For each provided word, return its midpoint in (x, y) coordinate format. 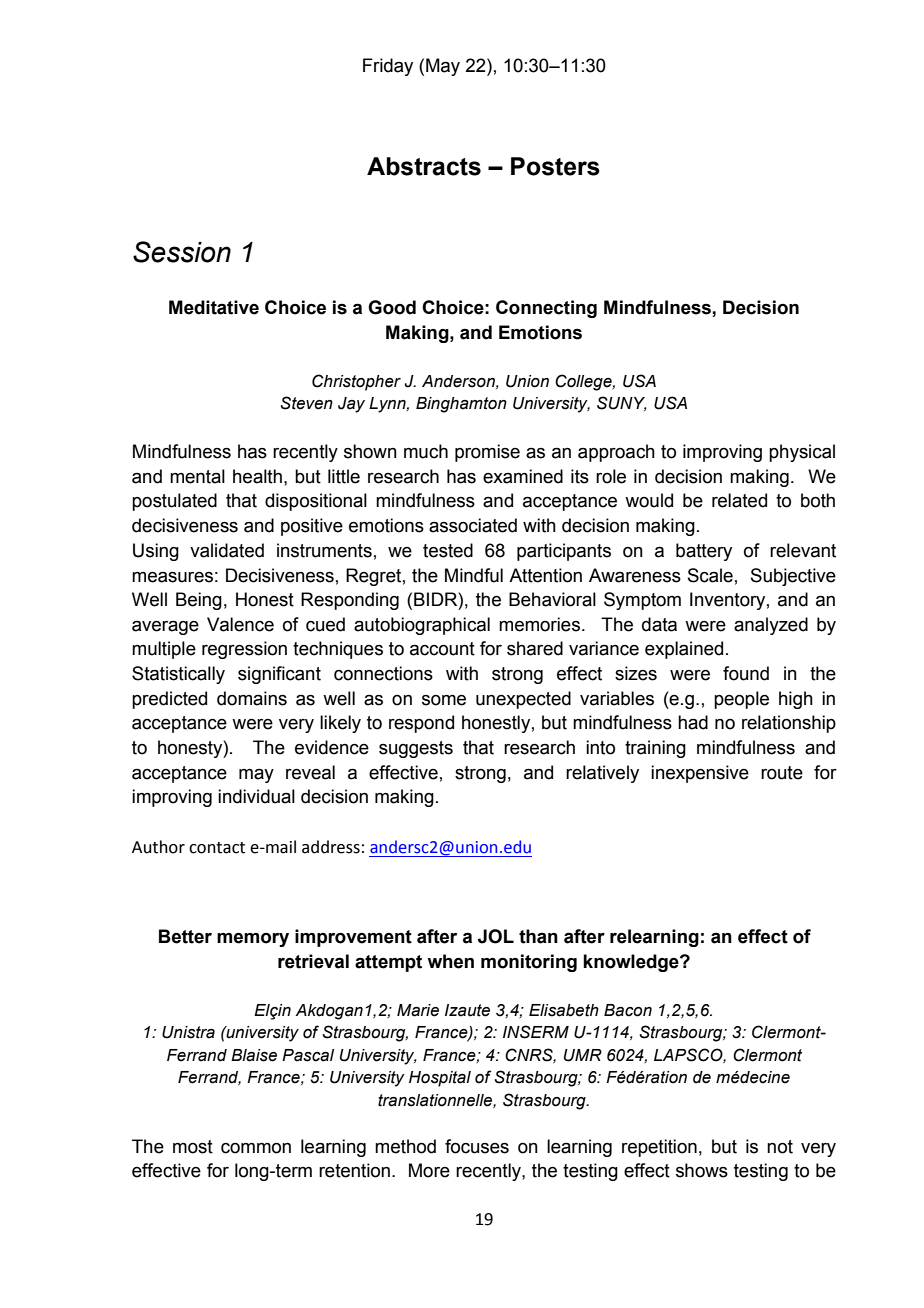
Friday (388, 67)
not (780, 1147)
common (256, 1148)
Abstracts (424, 166)
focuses (477, 1146)
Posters (555, 166)
